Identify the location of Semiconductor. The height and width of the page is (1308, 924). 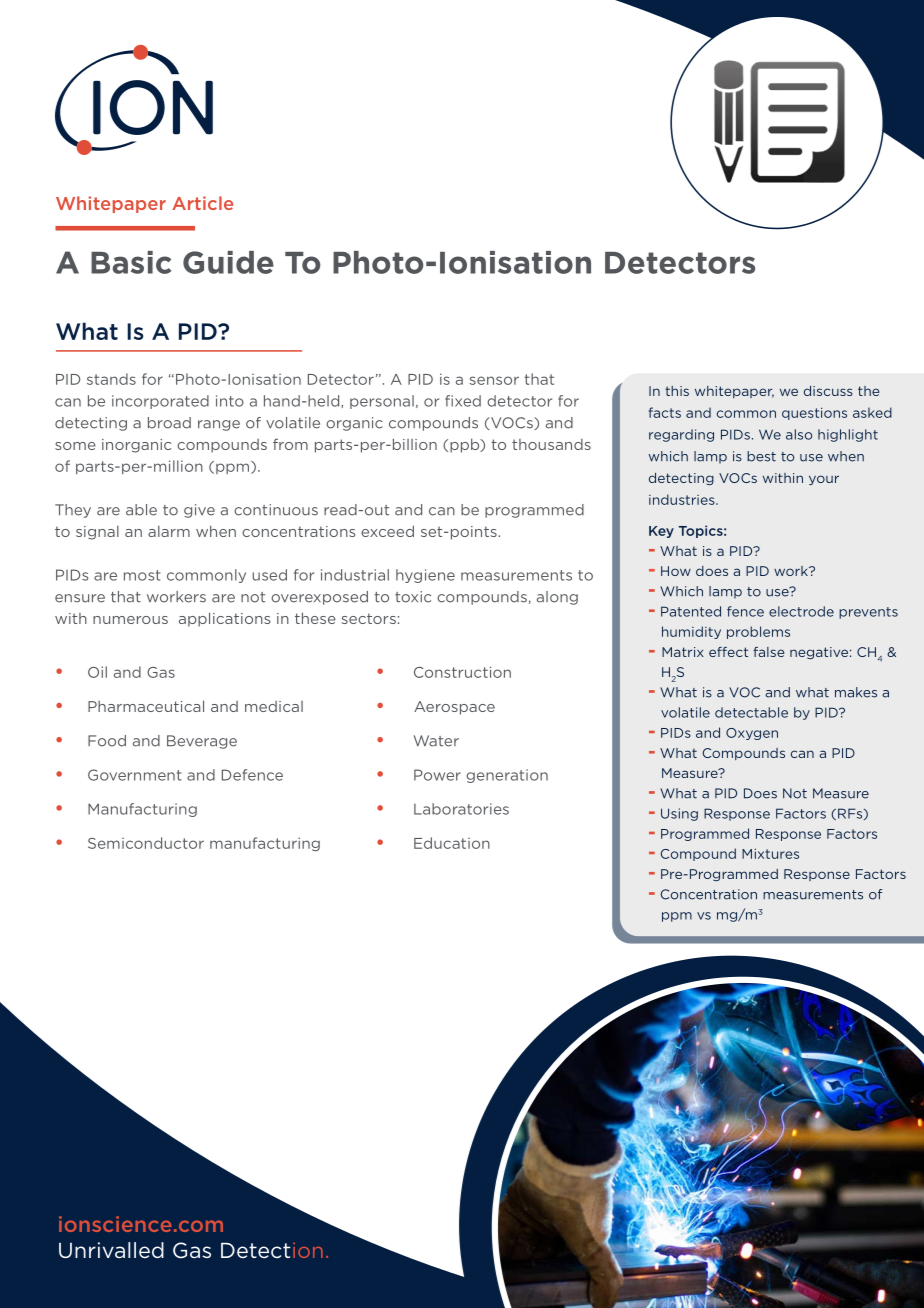
(146, 843).
